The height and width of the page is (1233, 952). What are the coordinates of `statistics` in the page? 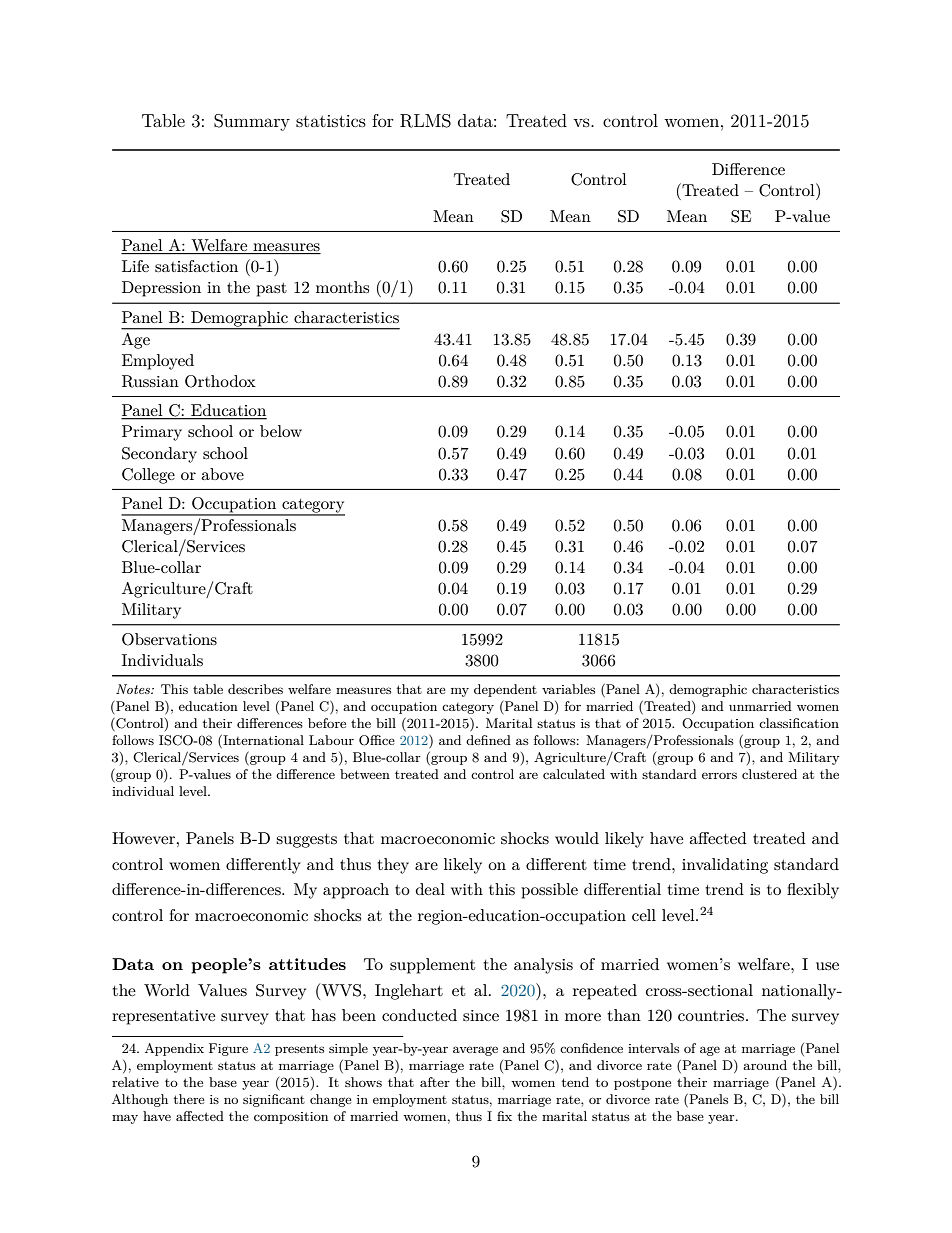 It's located at (331, 121).
